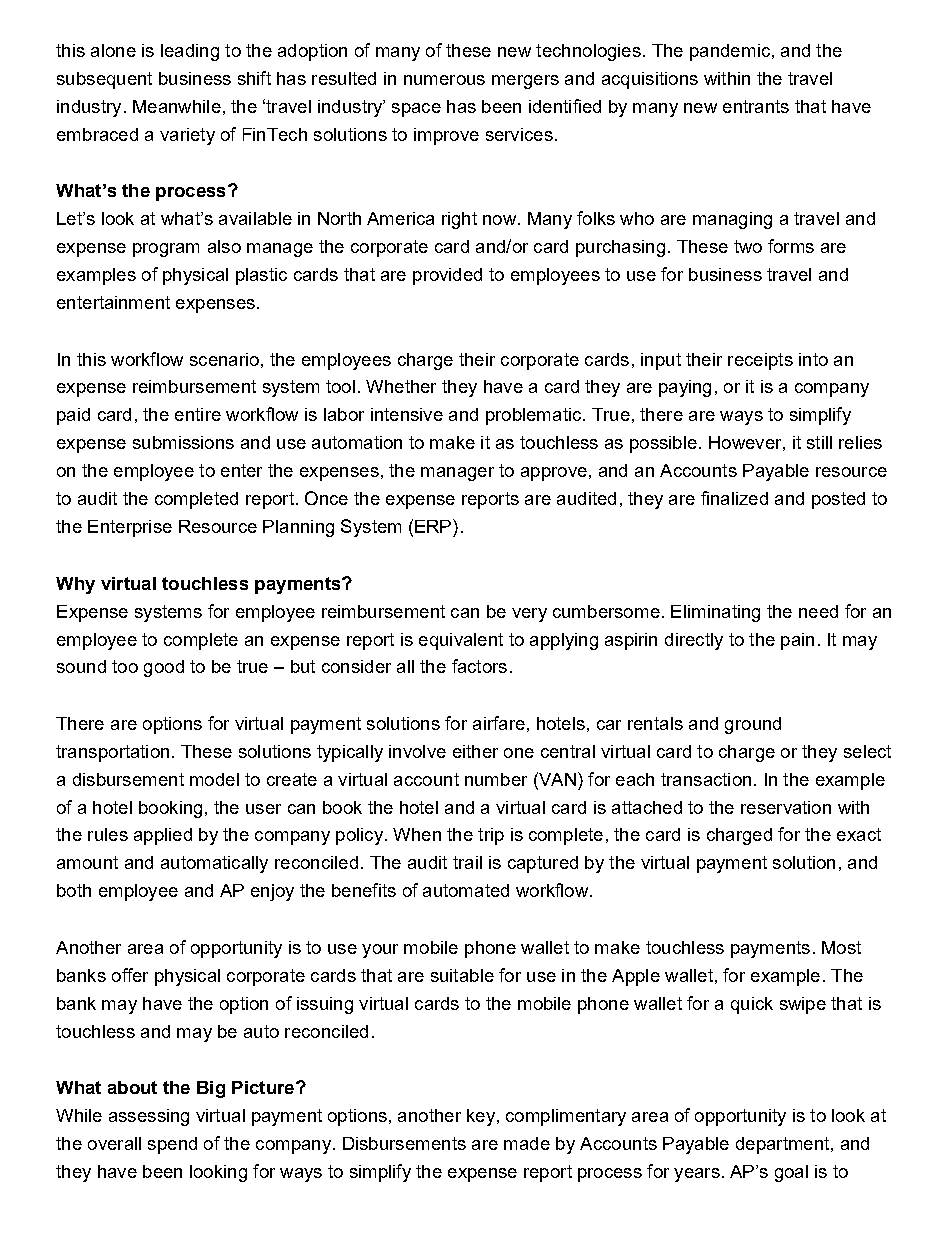  Describe the element at coordinates (461, 641) in the screenshot. I see `equivalent` at that location.
